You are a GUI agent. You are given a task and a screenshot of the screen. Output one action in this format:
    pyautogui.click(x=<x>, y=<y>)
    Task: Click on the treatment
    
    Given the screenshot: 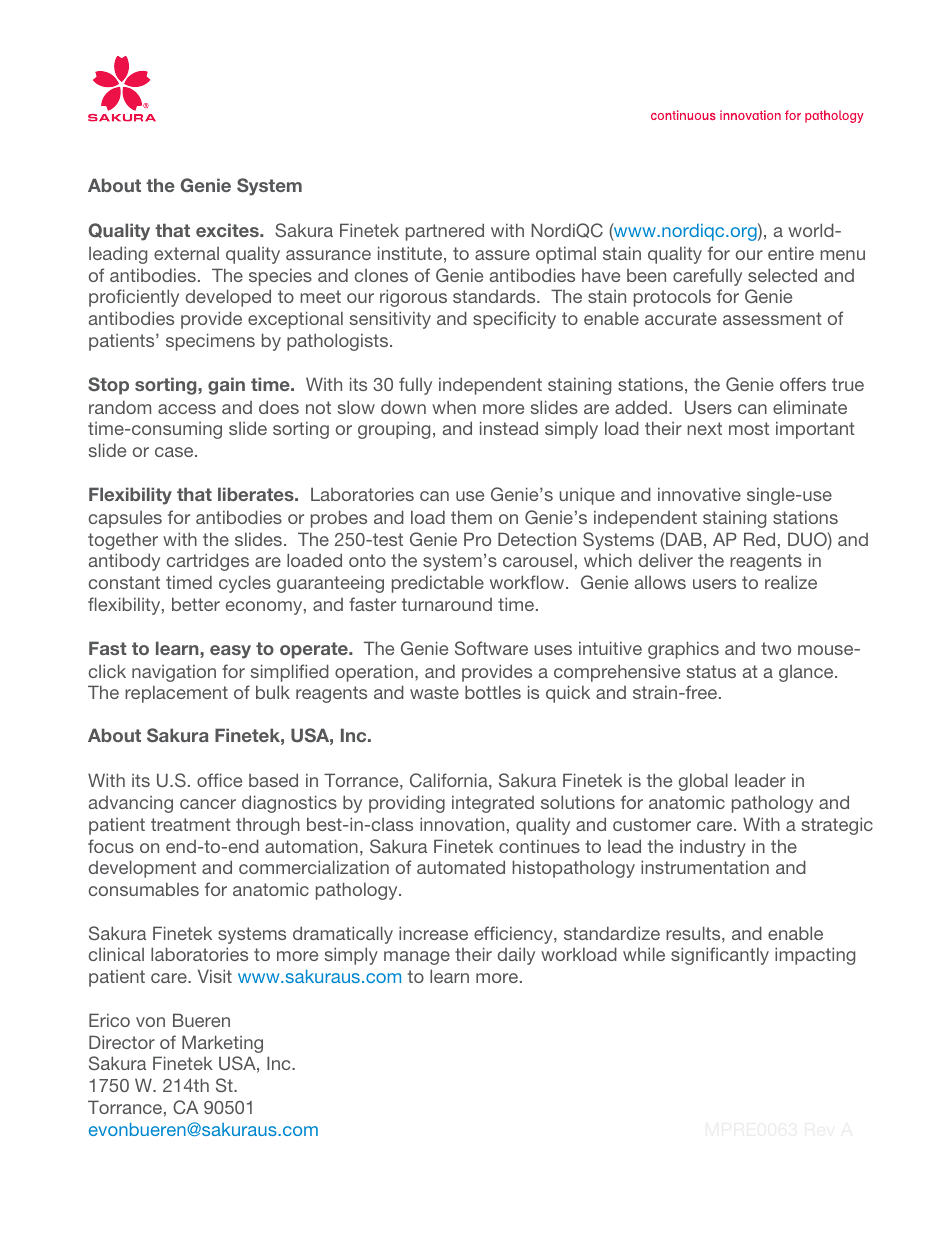 What is the action you would take?
    pyautogui.click(x=191, y=824)
